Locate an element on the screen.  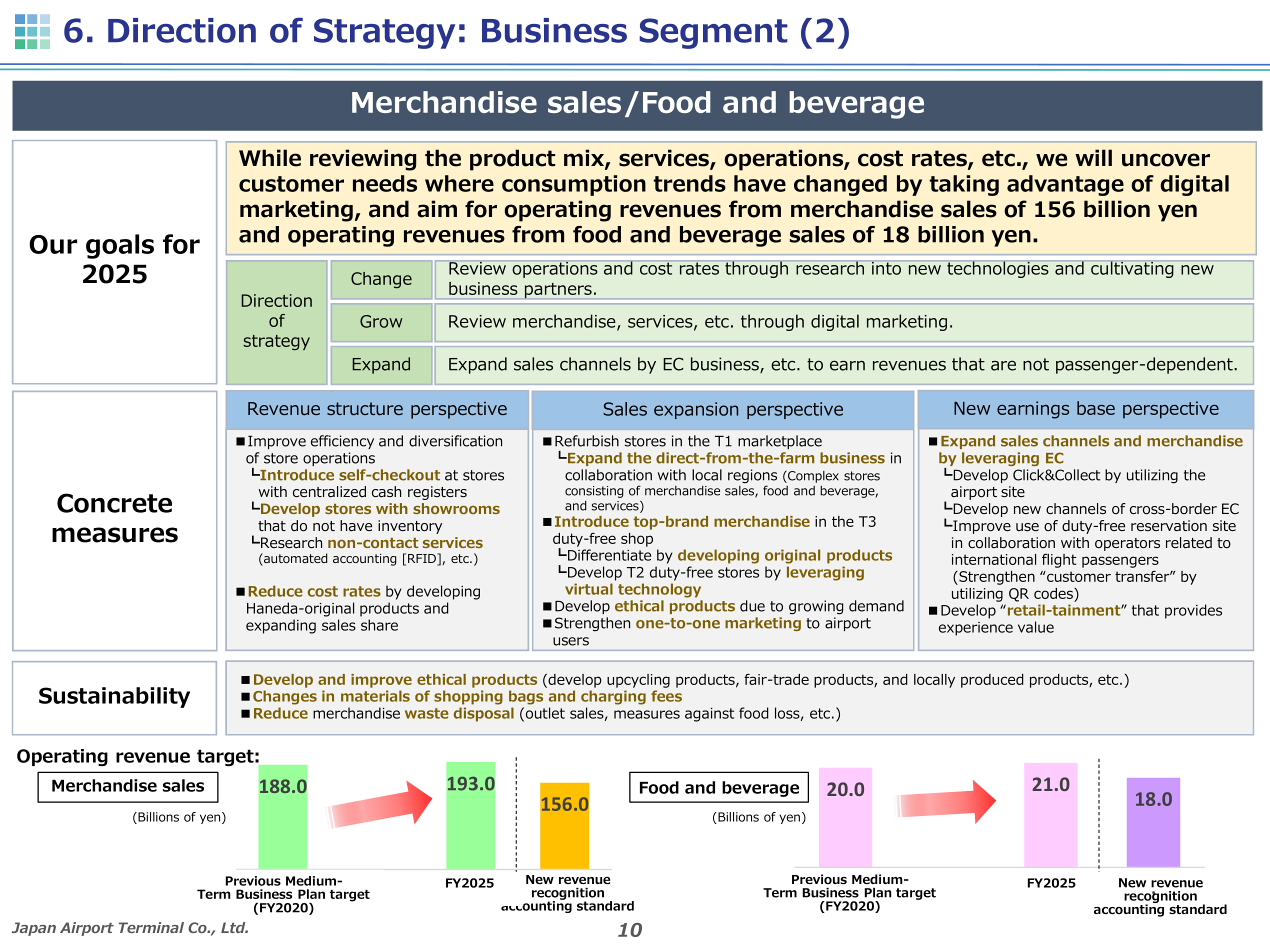
technologies is located at coordinates (998, 269).
